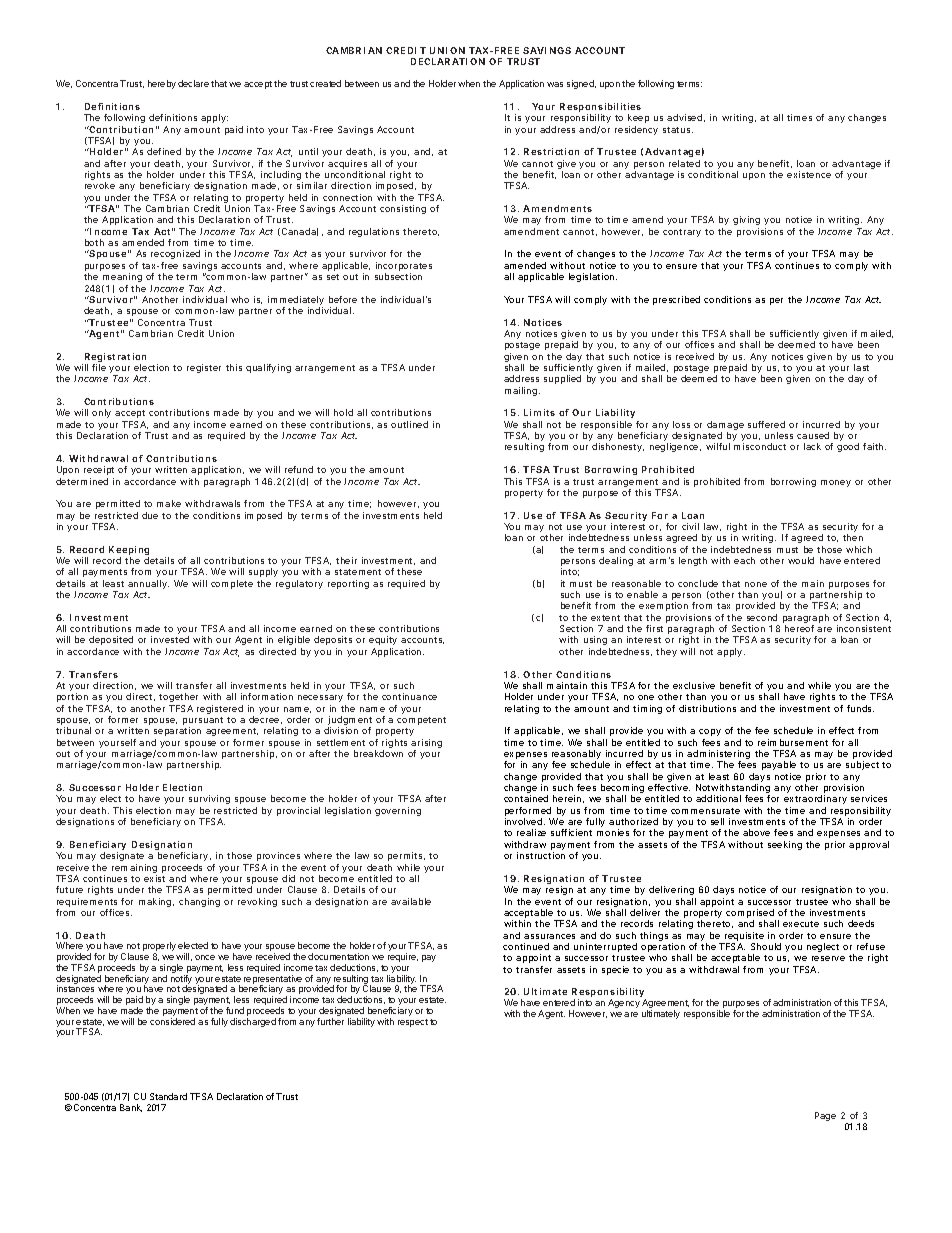  What do you see at coordinates (209, 801) in the screenshot?
I see `surviving` at bounding box center [209, 801].
